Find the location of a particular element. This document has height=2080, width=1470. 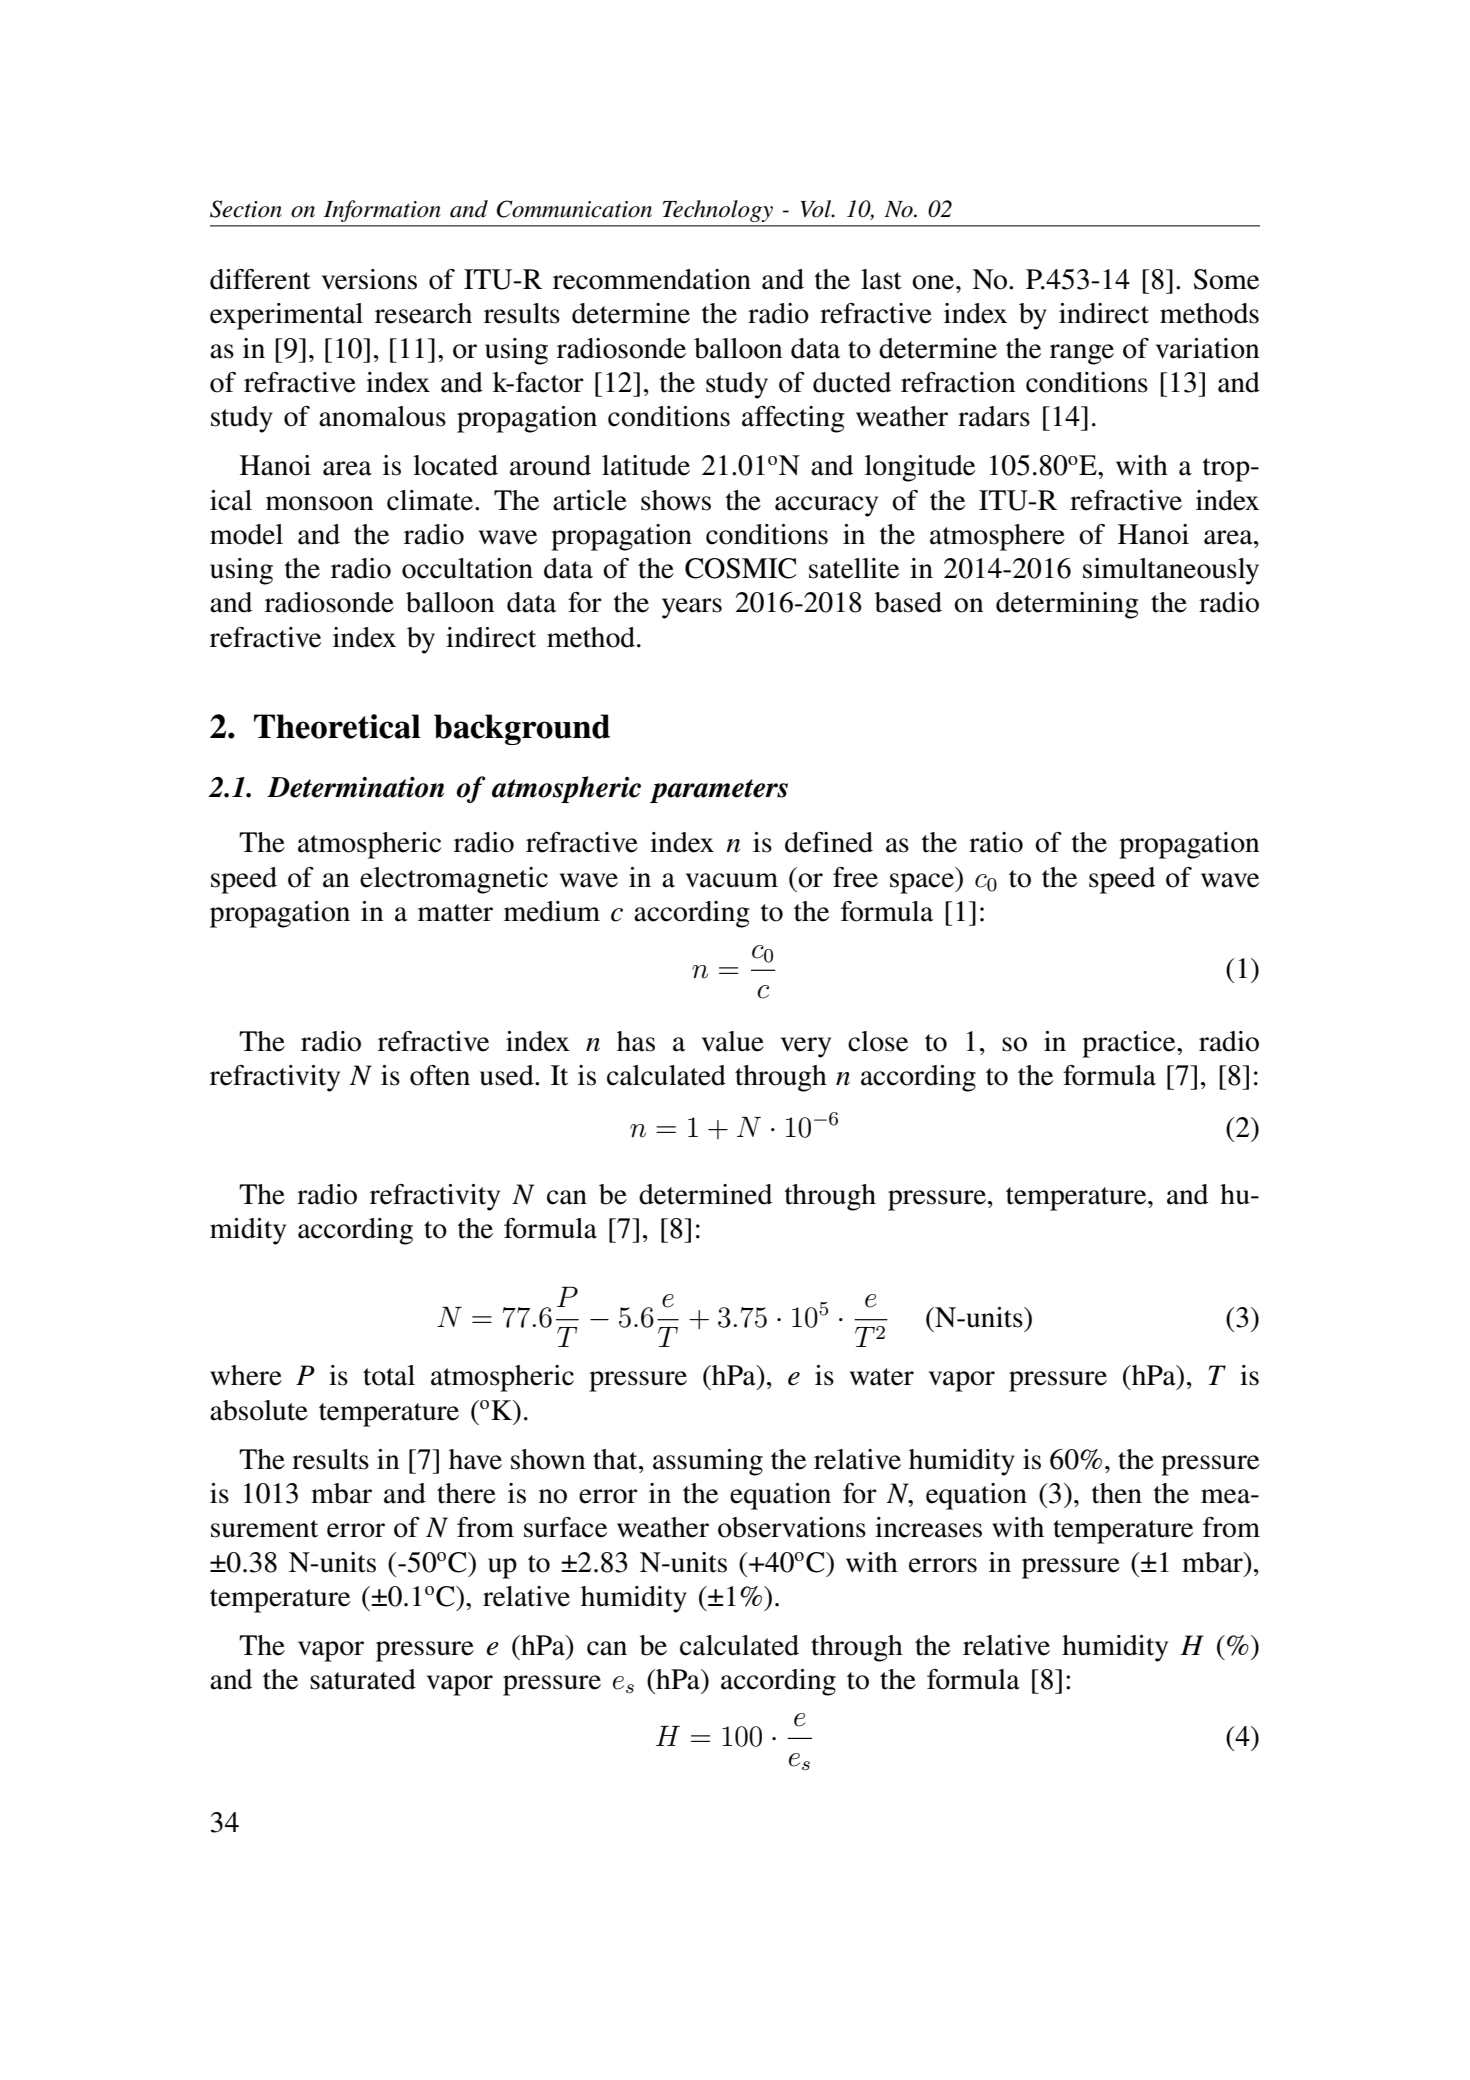

versions is located at coordinates (369, 279).
